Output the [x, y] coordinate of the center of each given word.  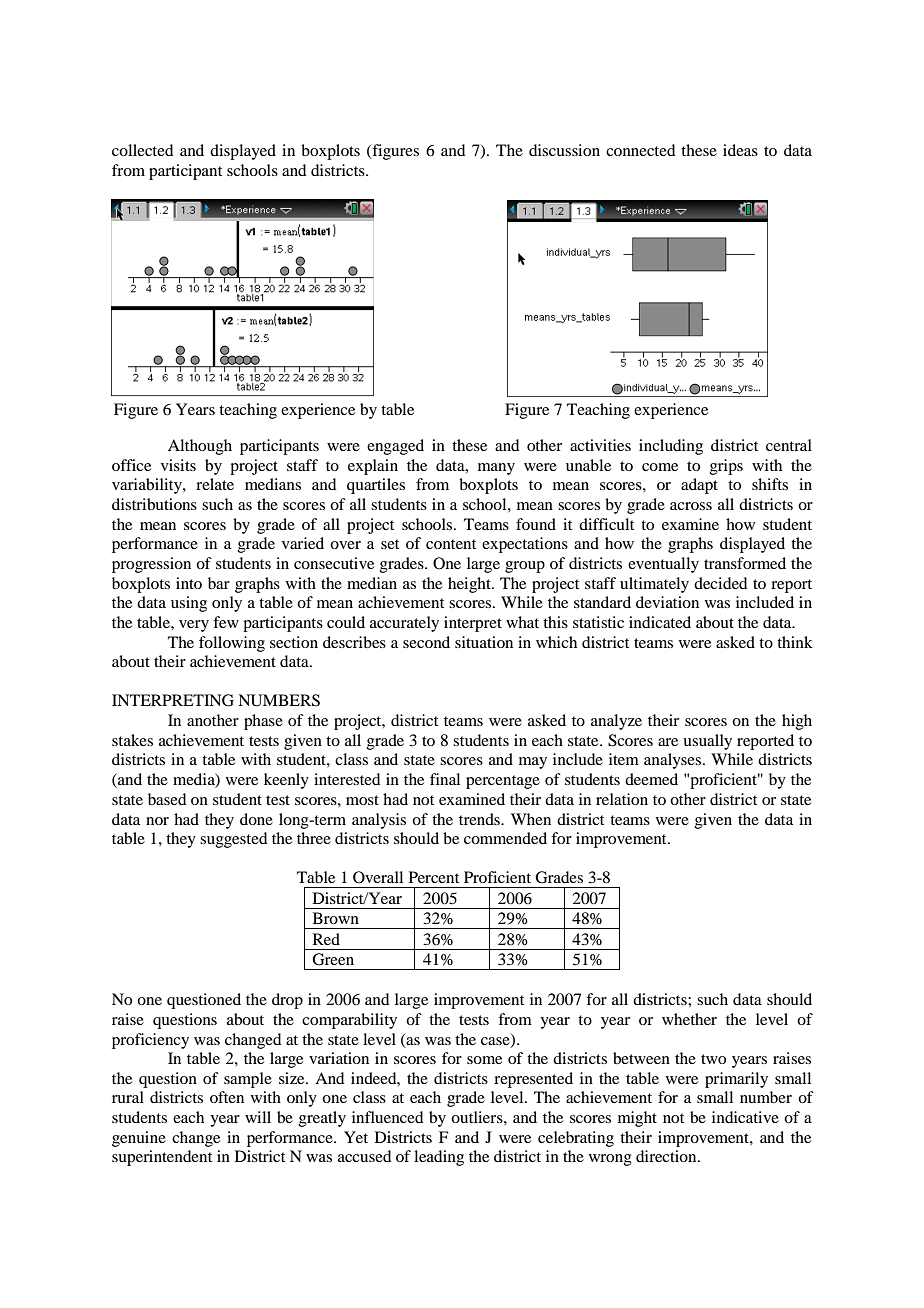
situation [484, 642]
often [227, 1097]
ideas [740, 150]
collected [142, 150]
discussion [564, 150]
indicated [660, 622]
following [232, 644]
